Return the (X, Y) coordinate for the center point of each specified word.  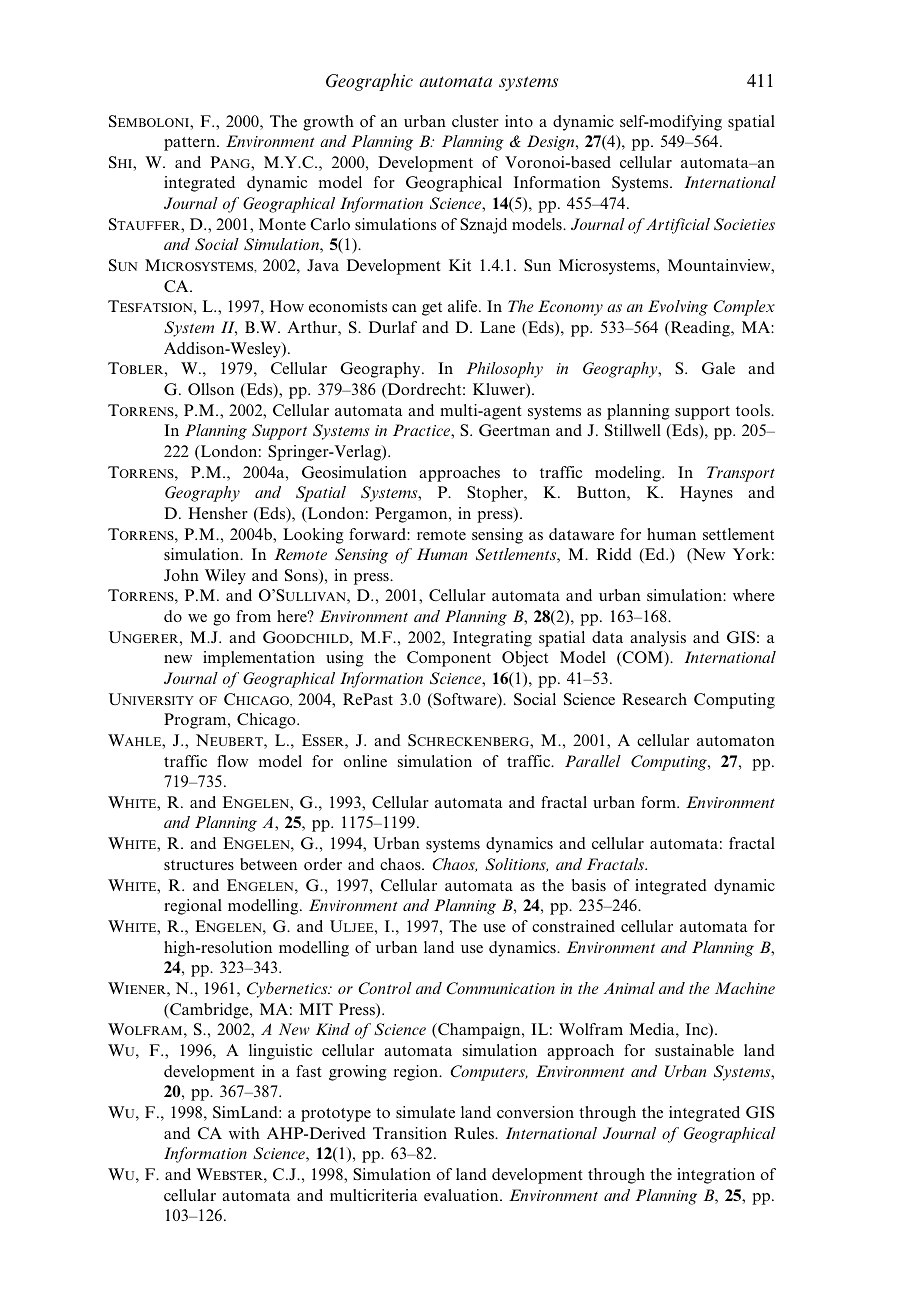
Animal (629, 988)
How (287, 306)
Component (449, 659)
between (268, 864)
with (244, 1133)
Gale (718, 368)
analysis (658, 639)
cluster (475, 121)
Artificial (678, 226)
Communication (500, 988)
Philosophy (504, 370)
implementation (259, 659)
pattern (191, 144)
